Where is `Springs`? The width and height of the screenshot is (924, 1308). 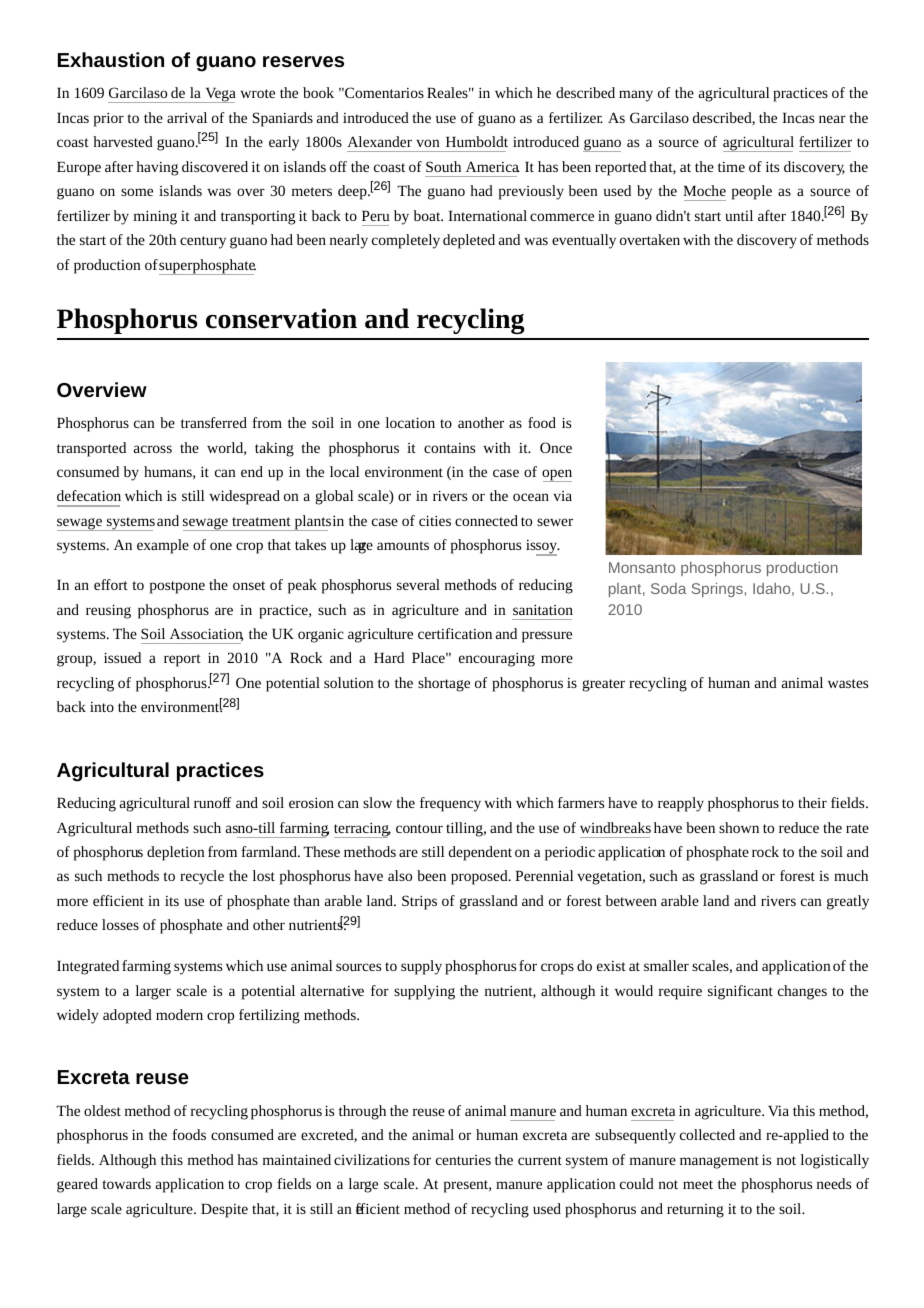 Springs is located at coordinates (717, 590).
